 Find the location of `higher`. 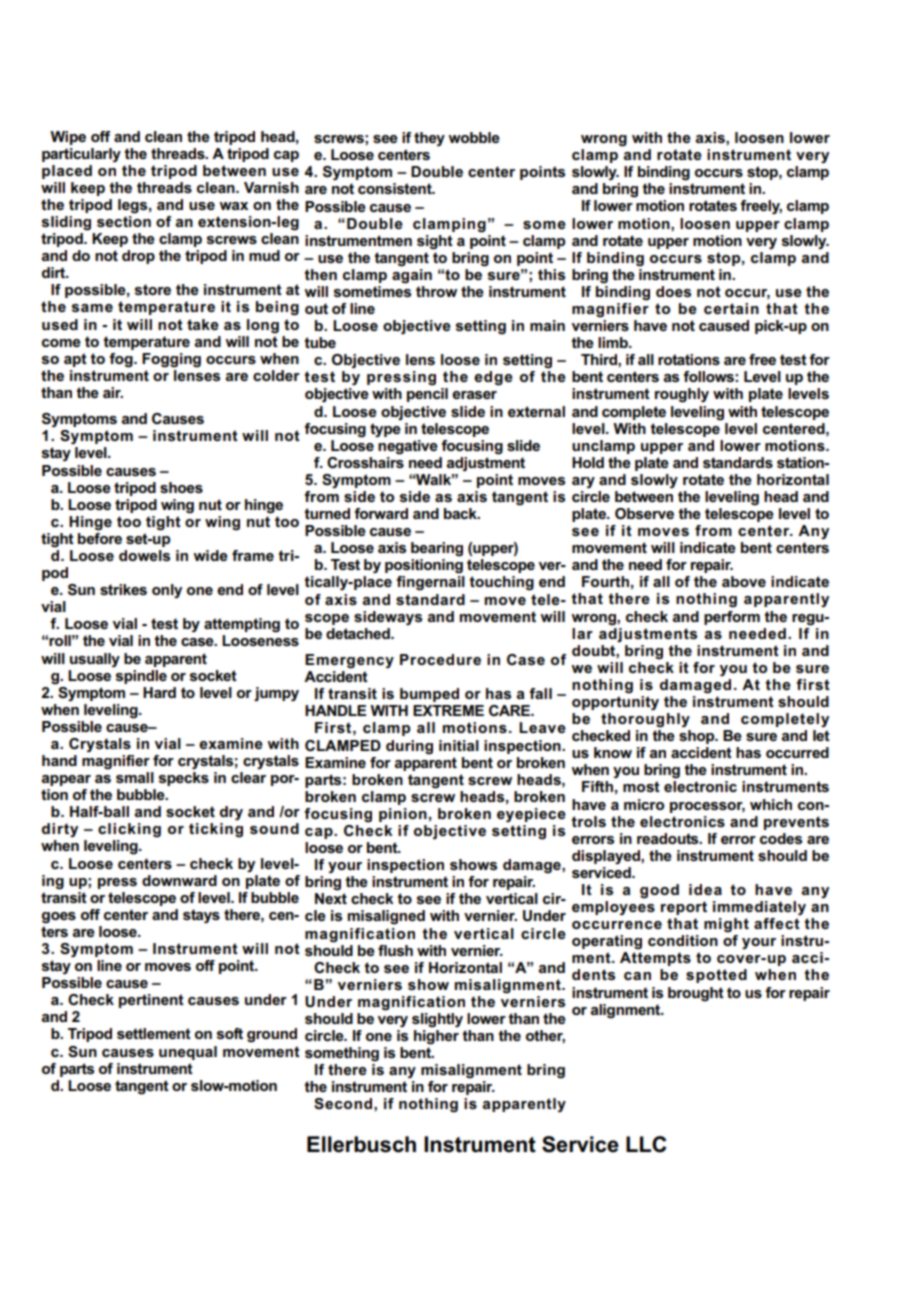

higher is located at coordinates (436, 1037).
